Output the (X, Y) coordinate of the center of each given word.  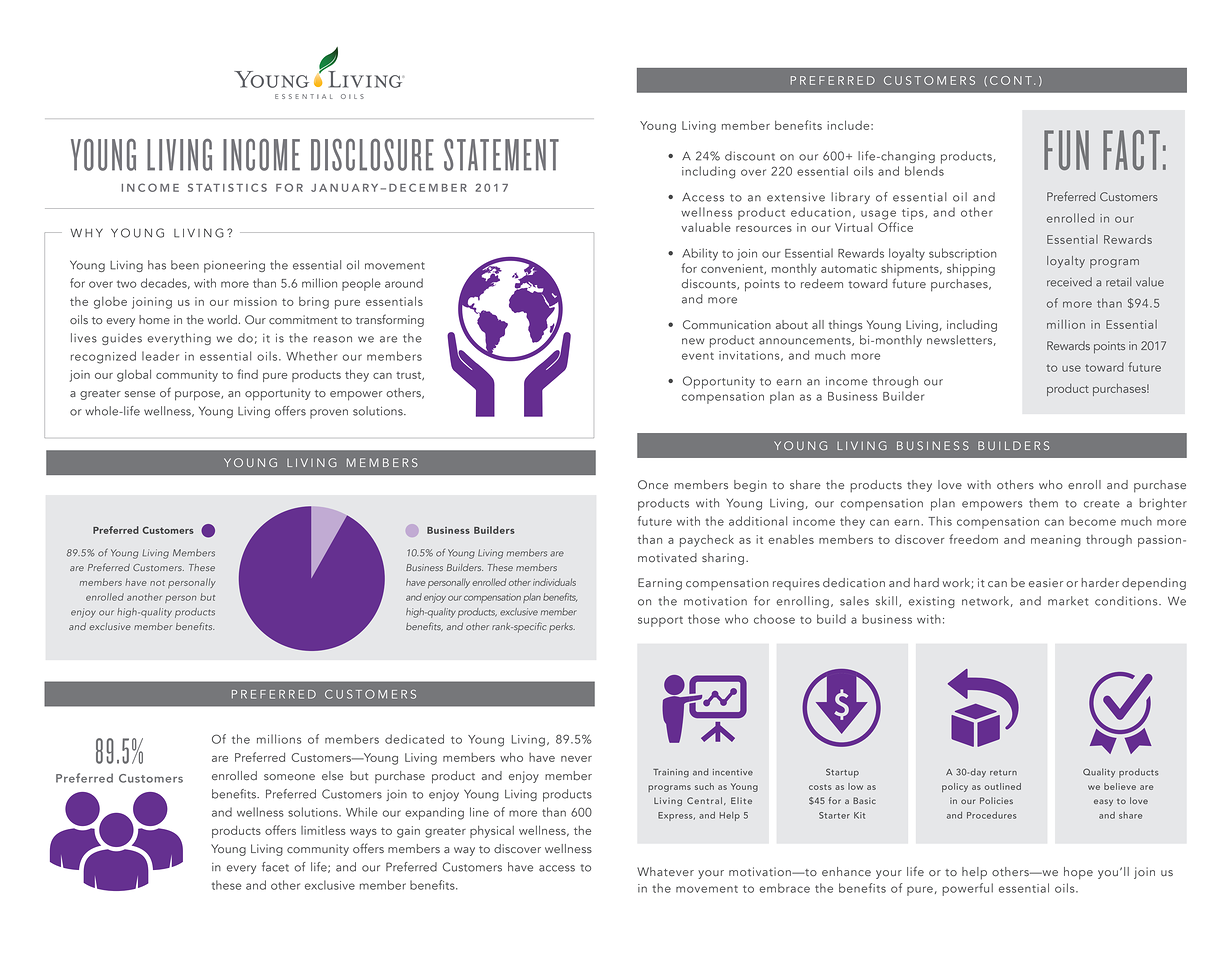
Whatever (665, 872)
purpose (198, 396)
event (698, 356)
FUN (1066, 150)
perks (562, 628)
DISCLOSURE (372, 155)
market (1068, 601)
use (1071, 368)
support (660, 621)
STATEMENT (501, 155)
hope (1078, 873)
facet (275, 867)
